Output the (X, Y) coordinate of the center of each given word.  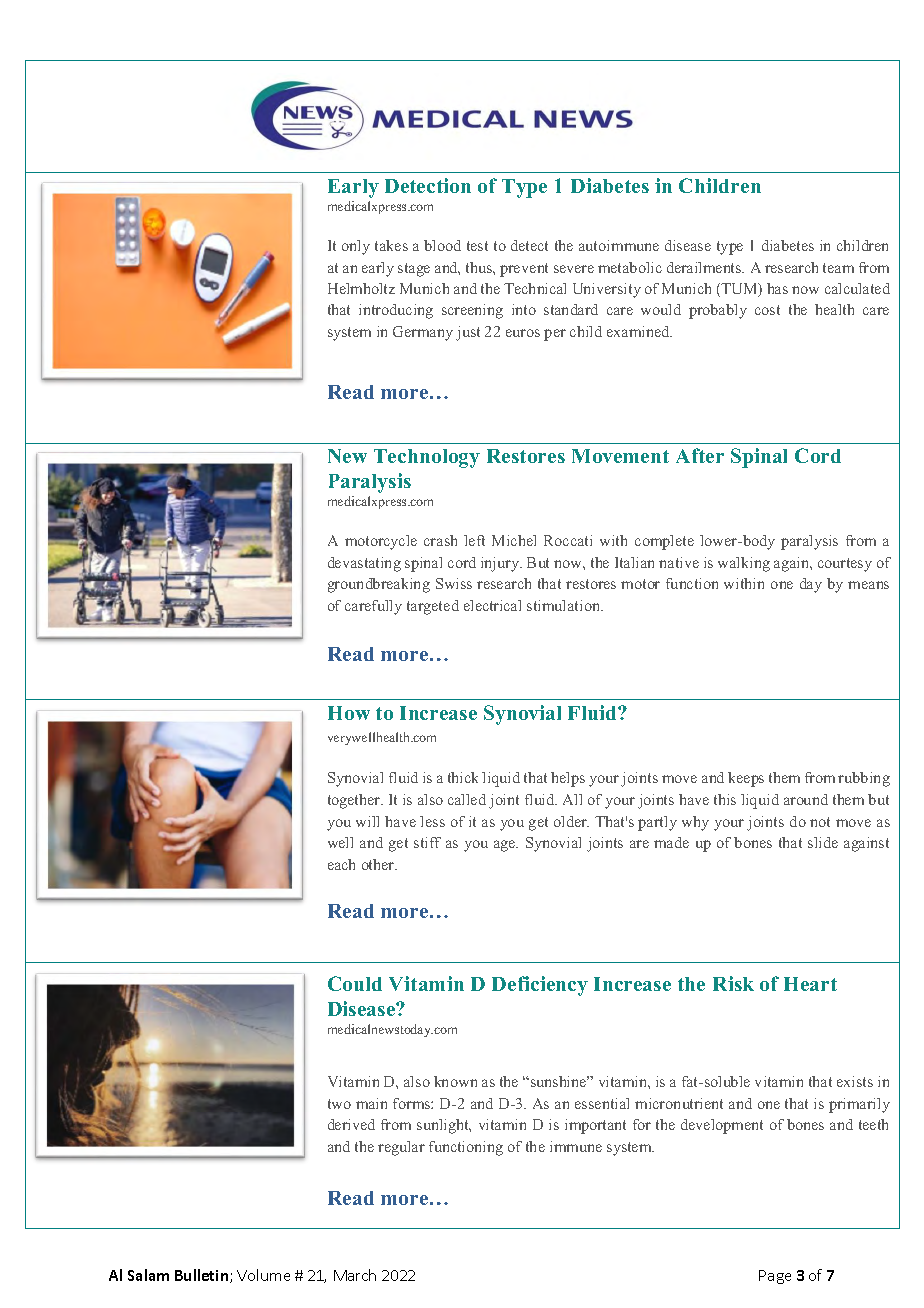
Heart (810, 984)
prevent (524, 270)
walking (744, 564)
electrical (492, 605)
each (341, 864)
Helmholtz (361, 288)
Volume (263, 1275)
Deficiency (540, 986)
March (355, 1275)
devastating (364, 564)
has (777, 288)
